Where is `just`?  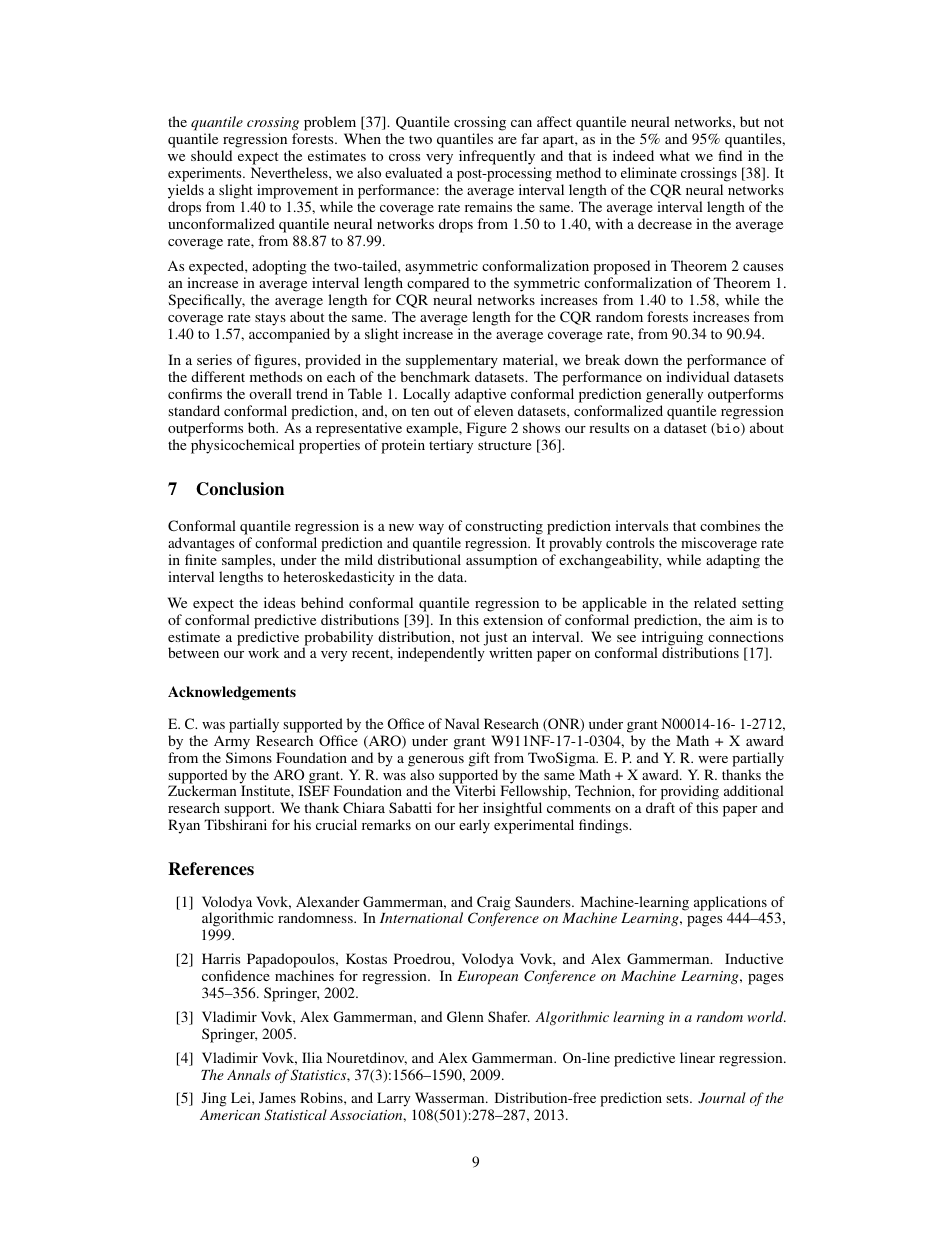
just is located at coordinates (495, 639).
